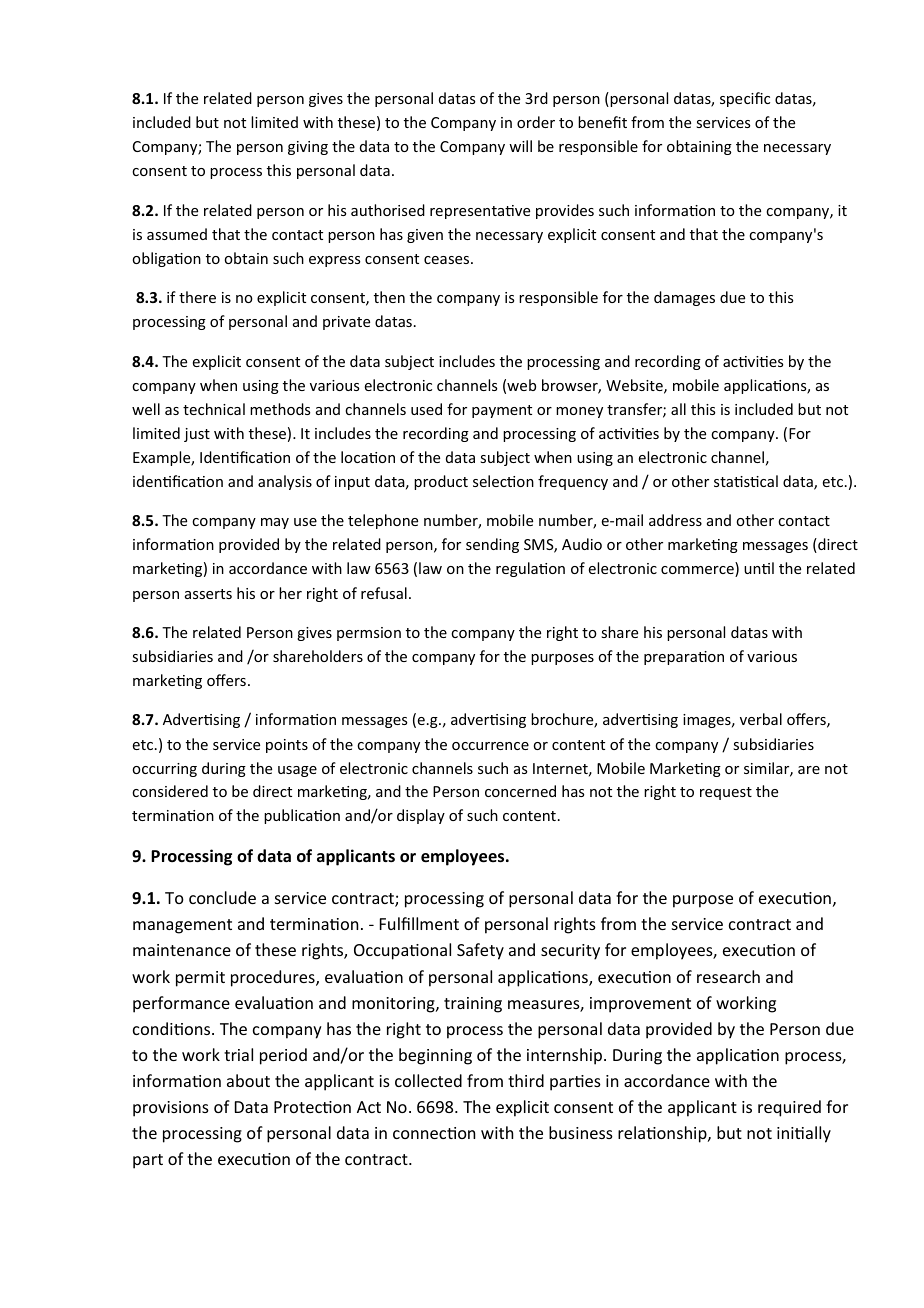 This screenshot has height=1308, width=924. What do you see at coordinates (197, 297) in the screenshot?
I see `there` at bounding box center [197, 297].
